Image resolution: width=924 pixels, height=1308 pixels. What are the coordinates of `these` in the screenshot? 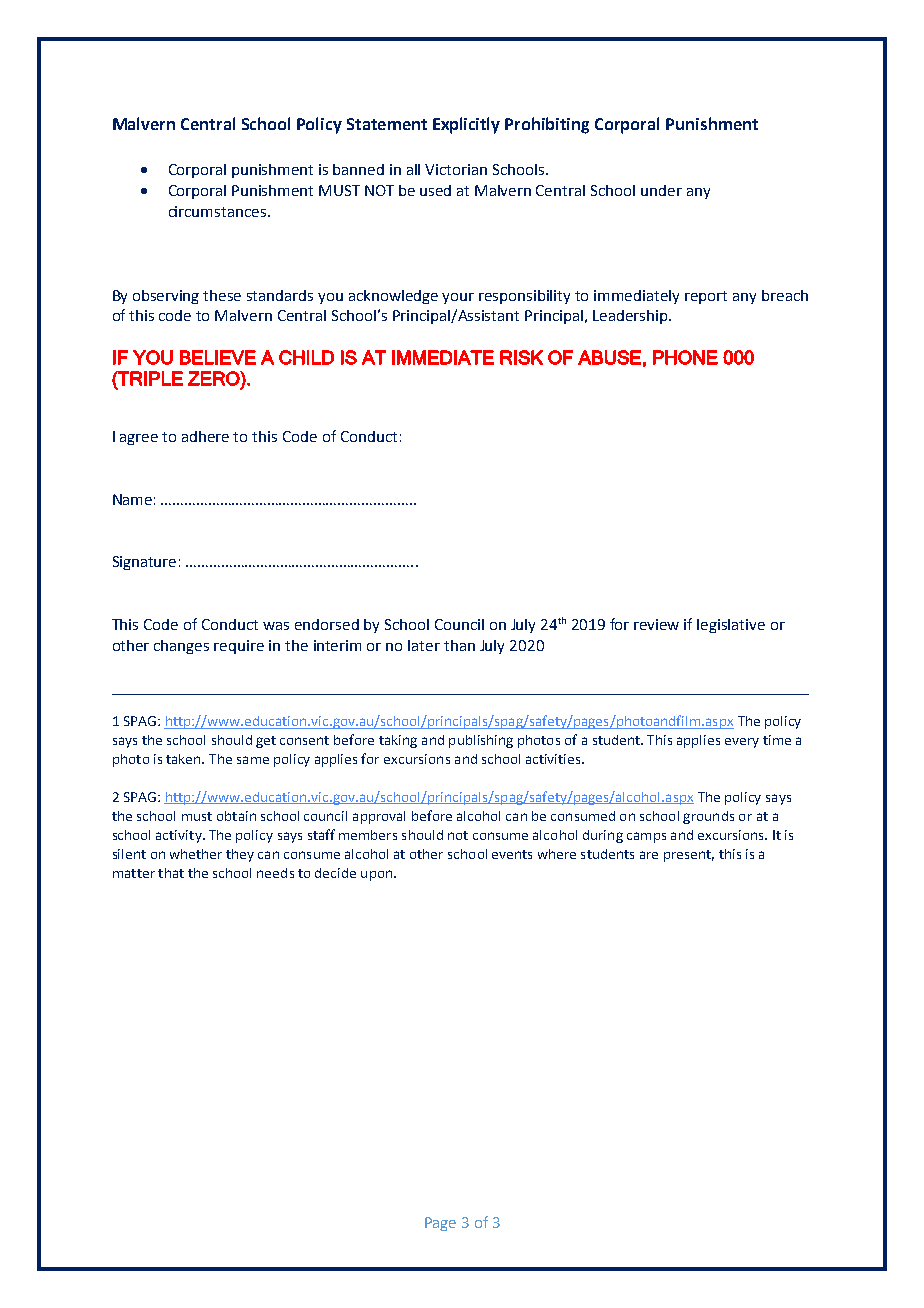 It's located at (222, 295).
